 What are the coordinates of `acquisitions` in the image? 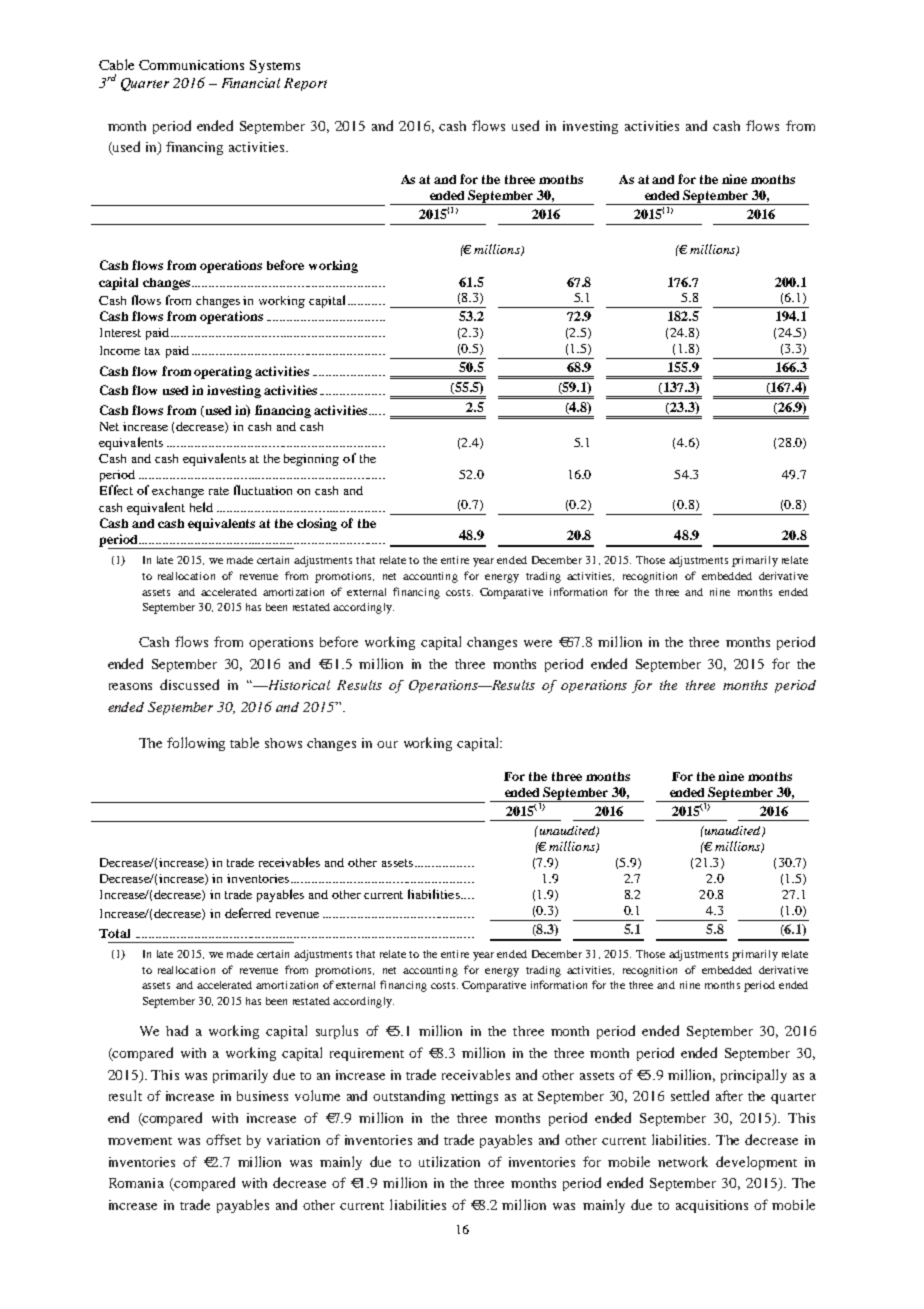 It's located at (712, 1206).
